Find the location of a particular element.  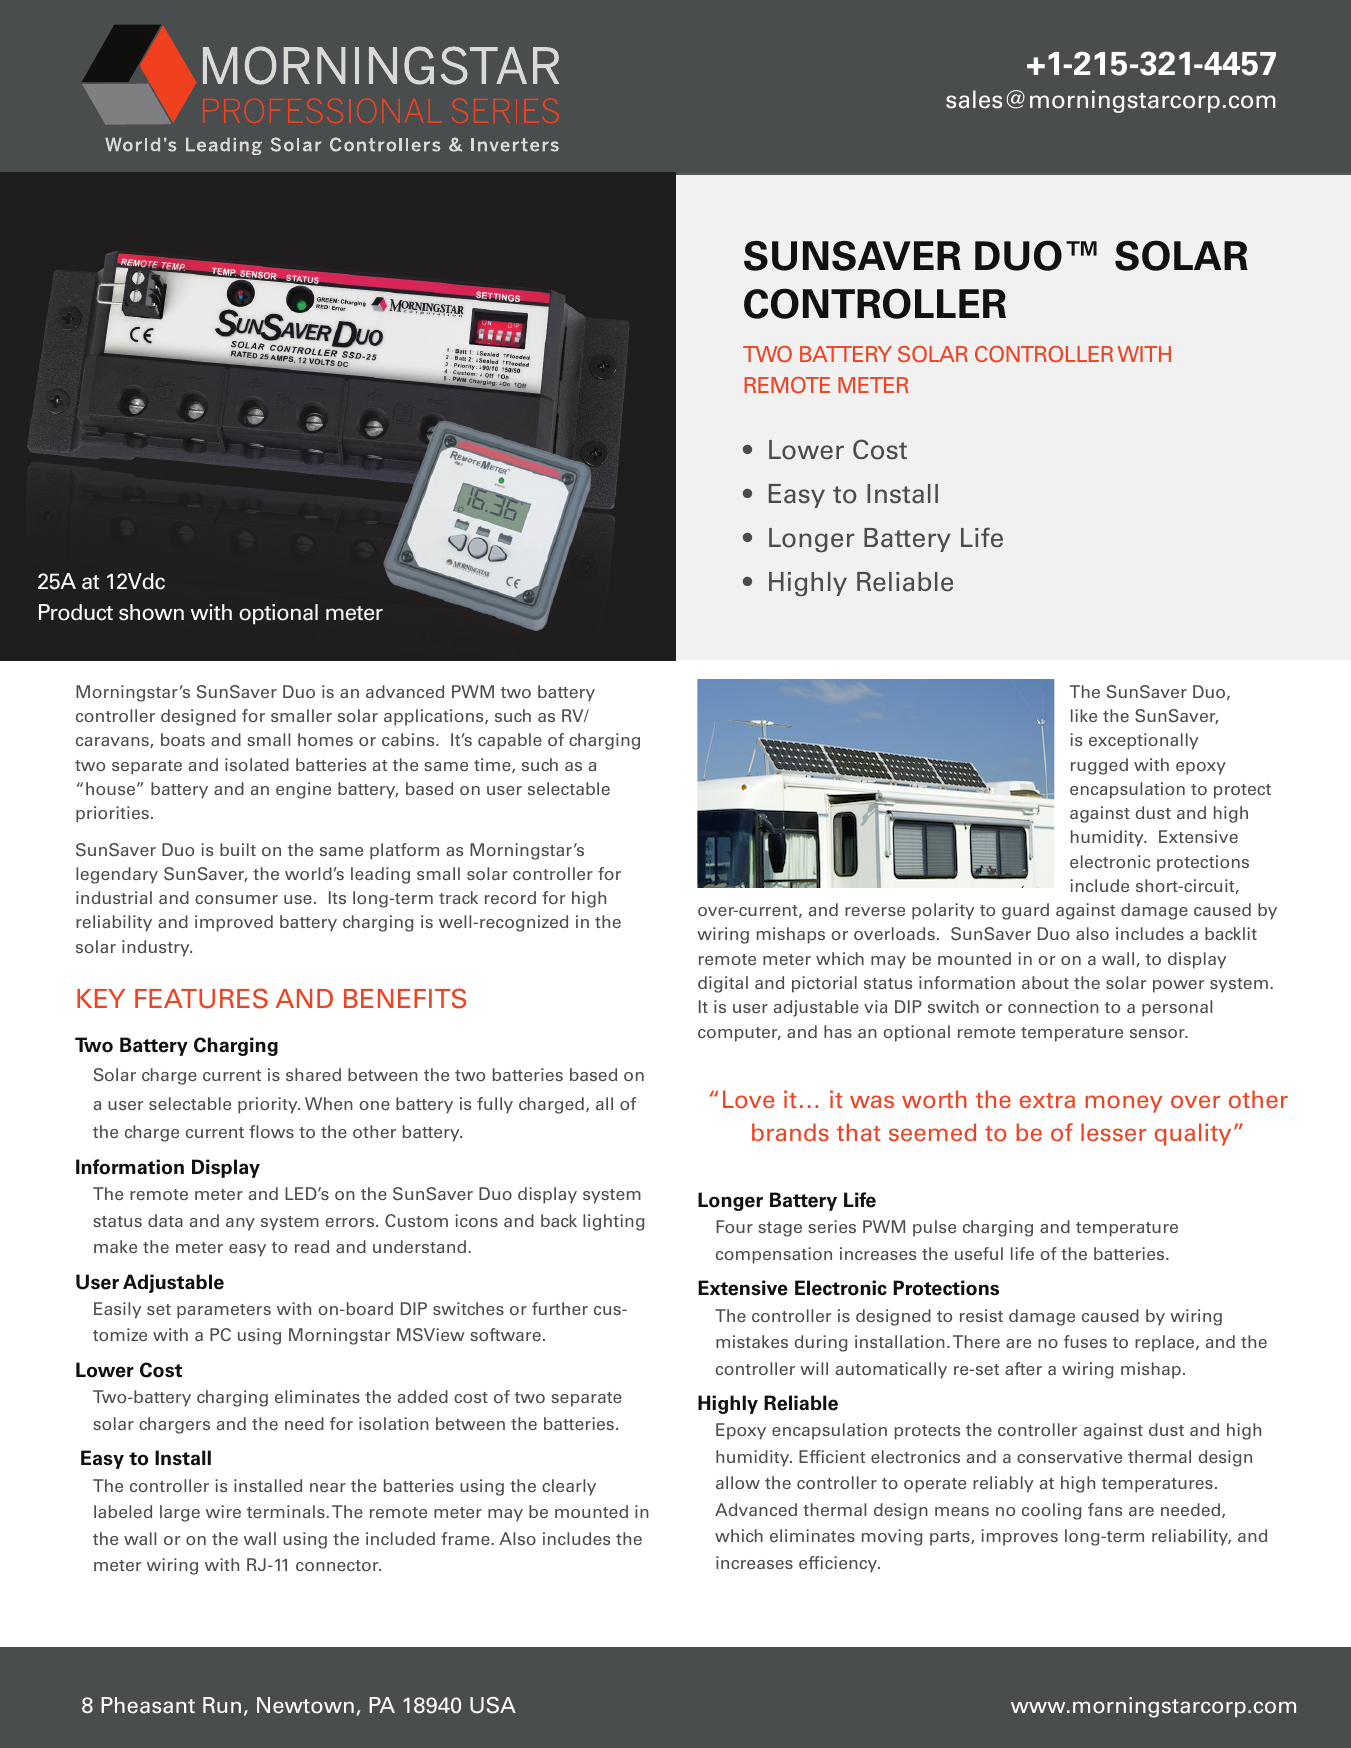

like is located at coordinates (1084, 715).
